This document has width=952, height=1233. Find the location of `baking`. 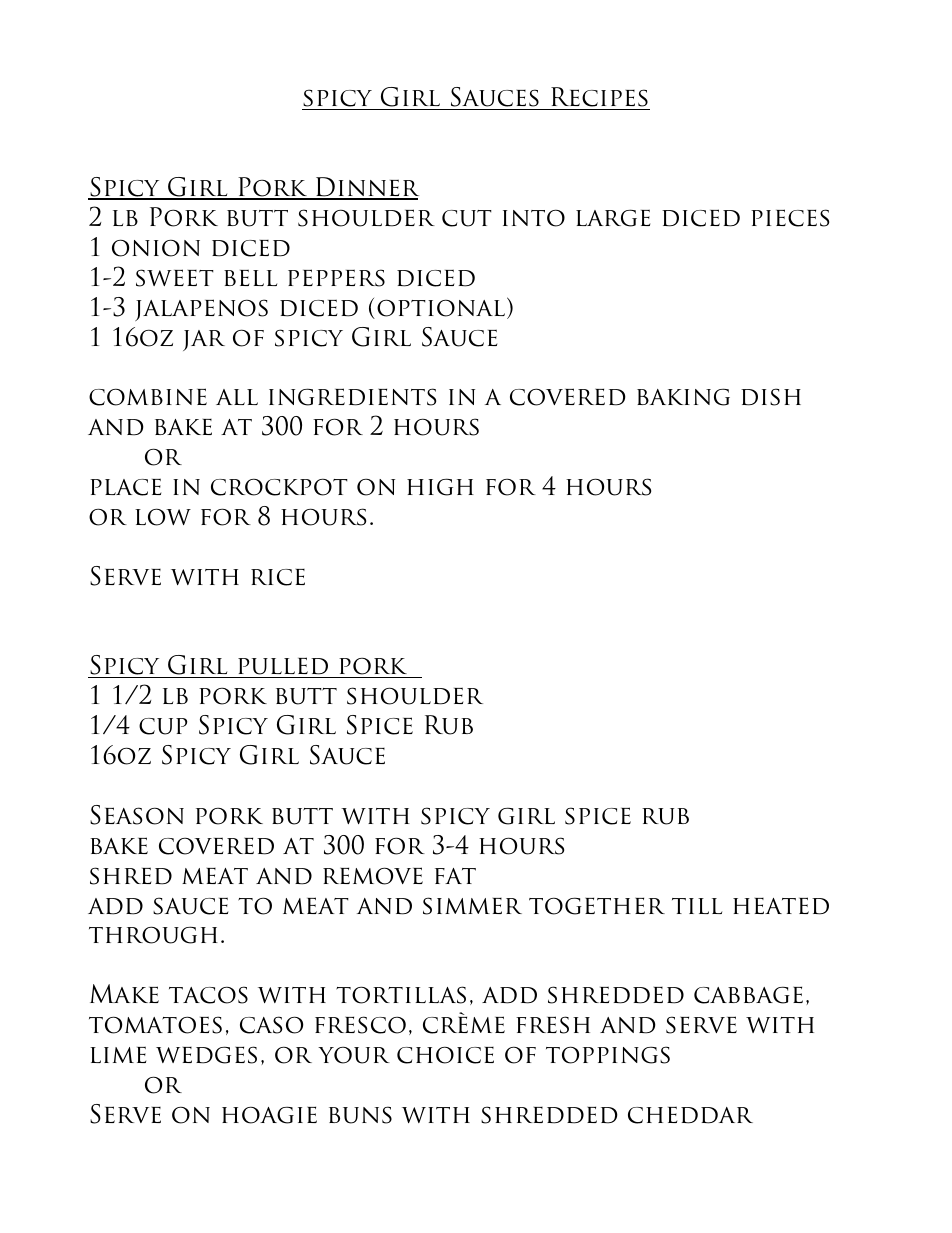

baking is located at coordinates (683, 397).
